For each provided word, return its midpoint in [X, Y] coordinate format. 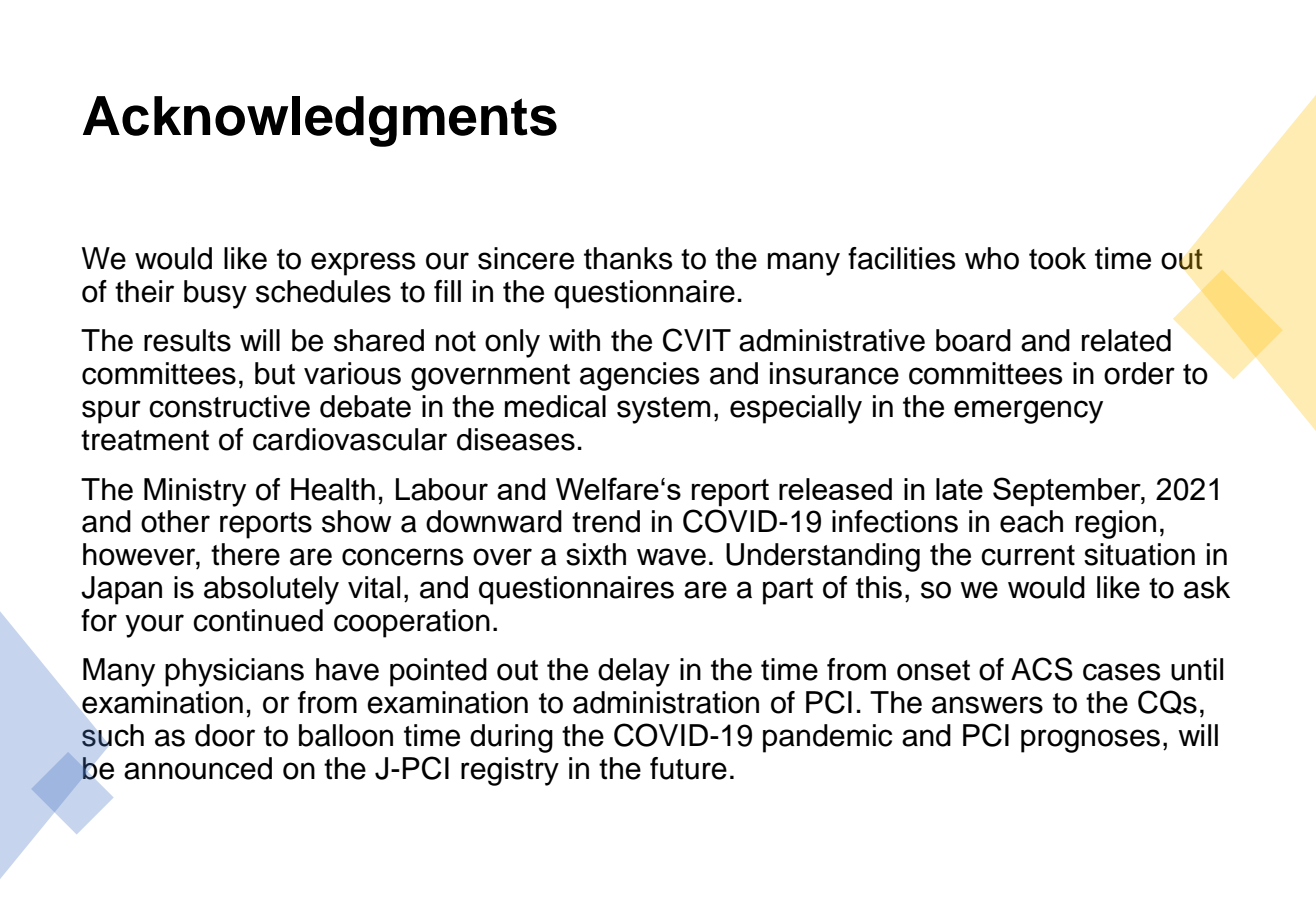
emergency [1028, 412]
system [663, 410]
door [225, 735]
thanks [628, 258]
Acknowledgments [320, 121]
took [1057, 258]
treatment [145, 440]
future [688, 768]
